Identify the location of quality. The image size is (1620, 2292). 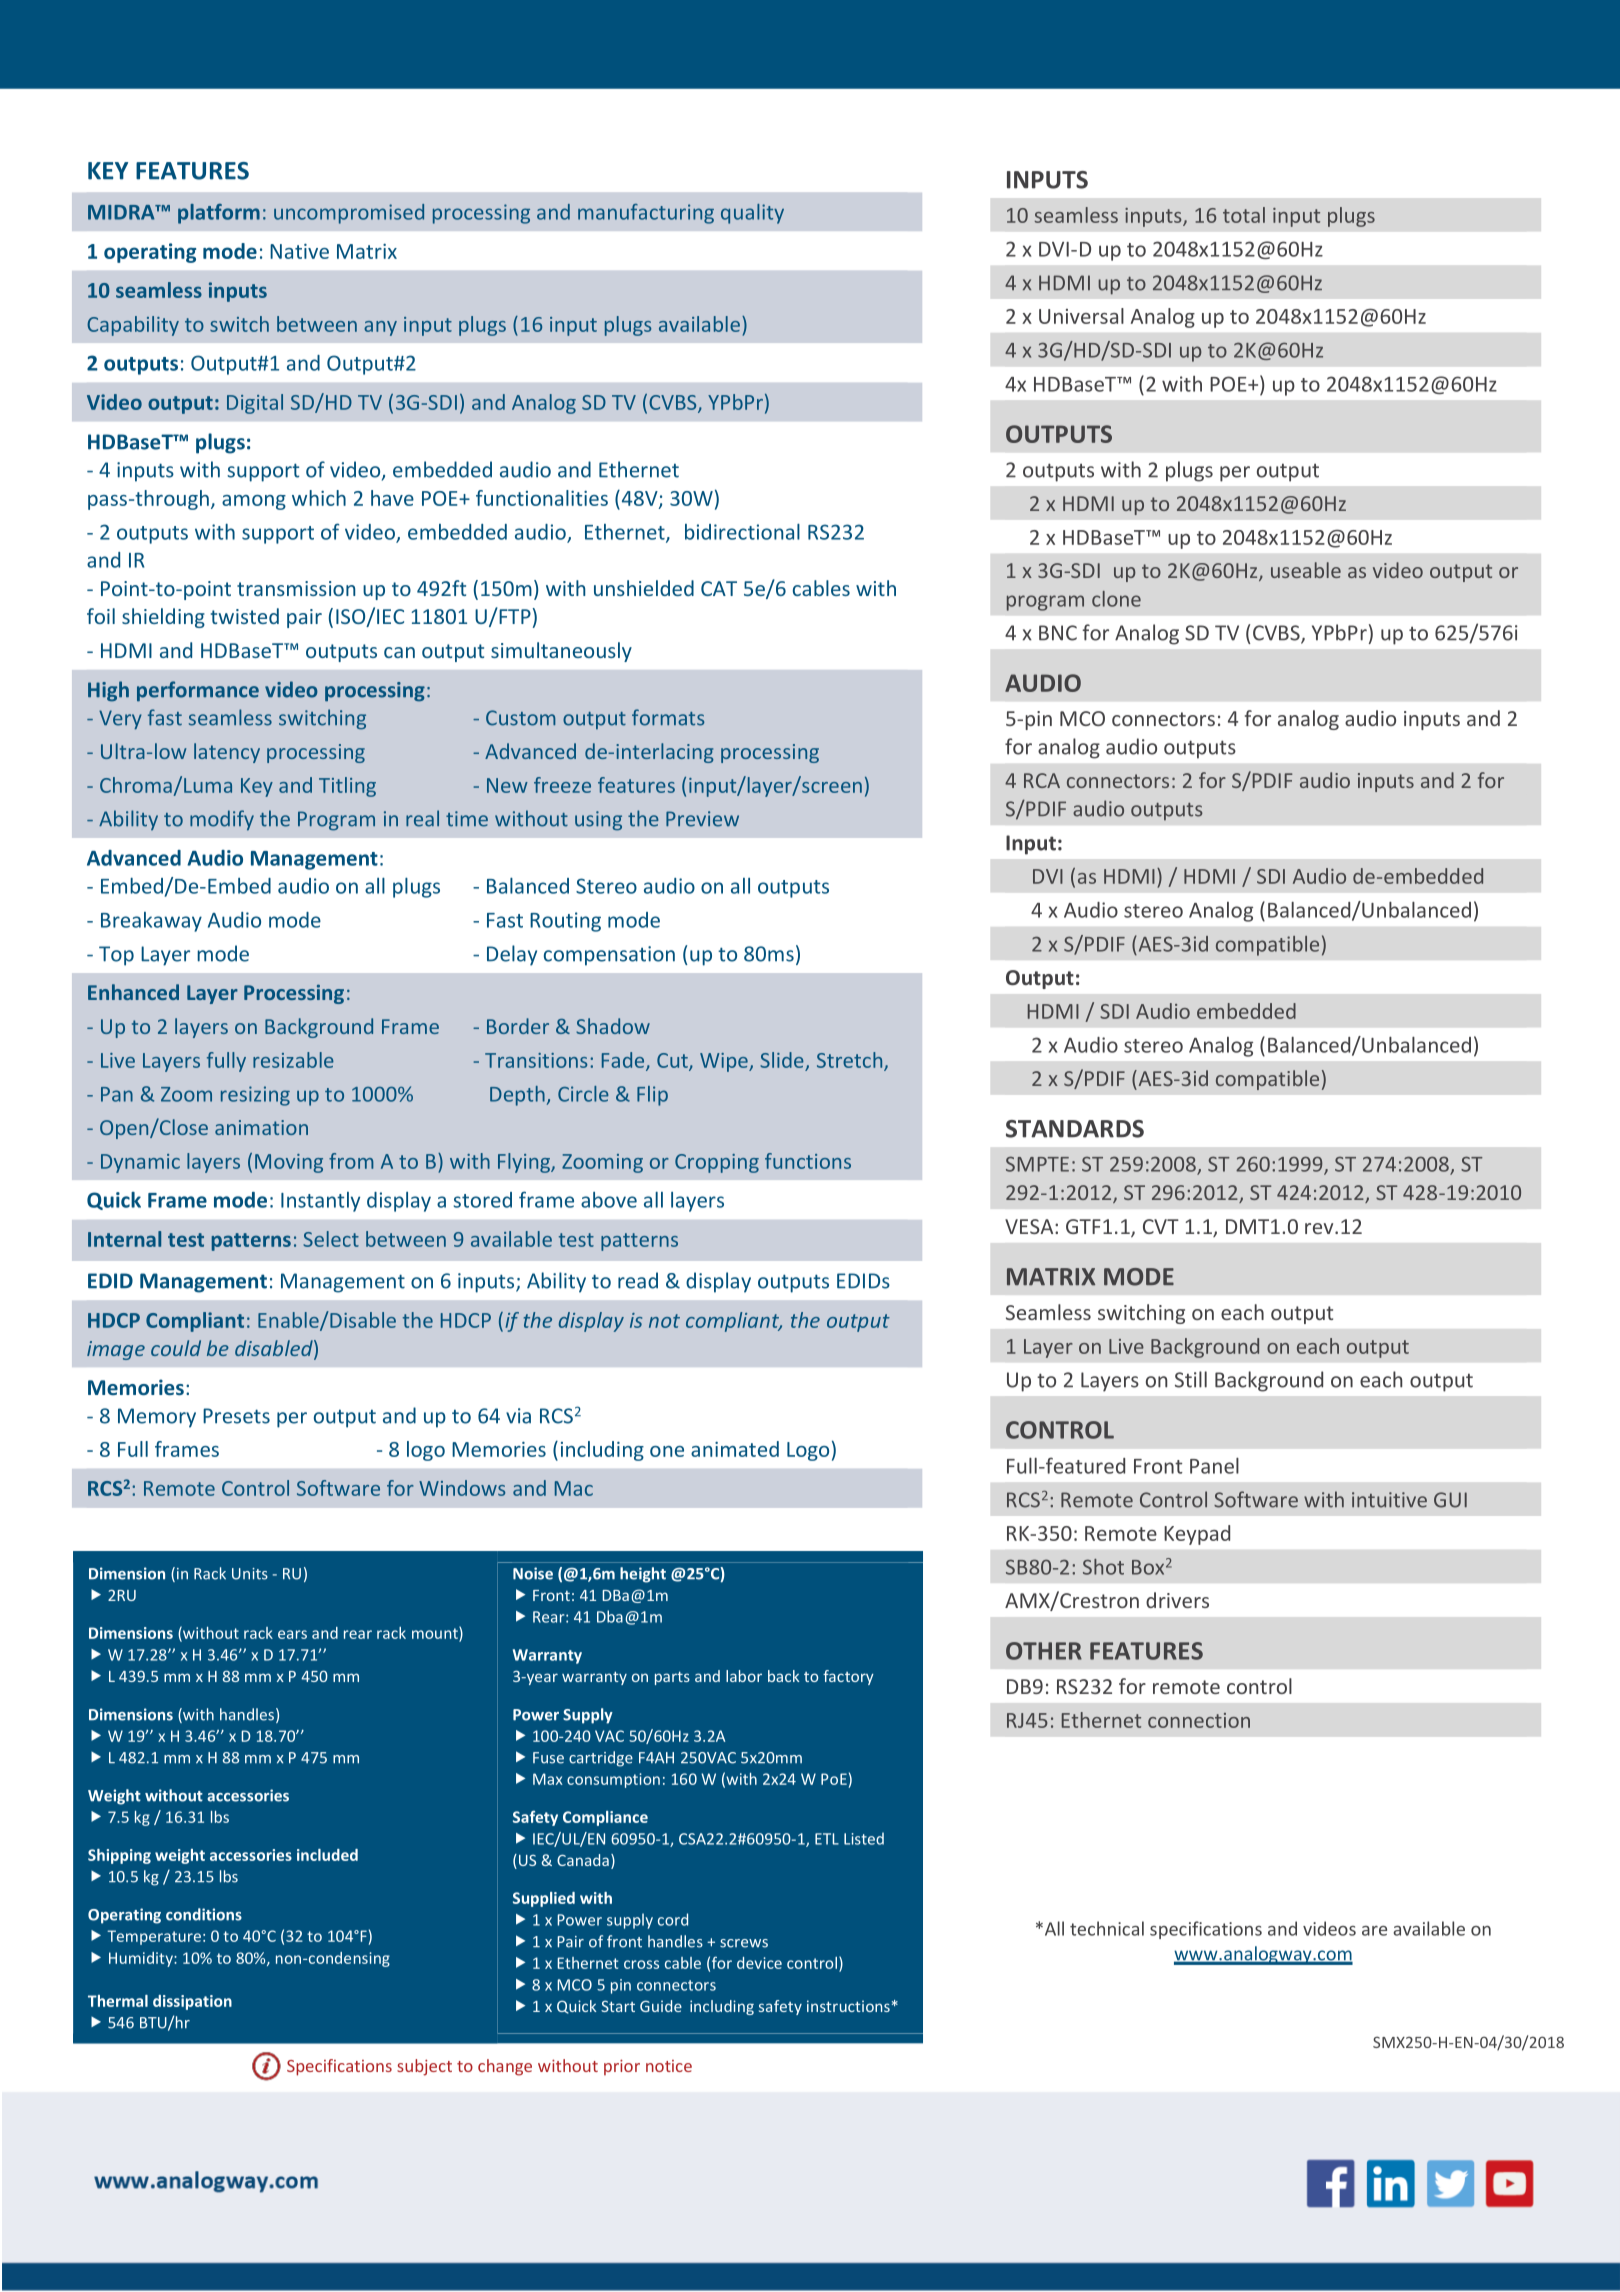
(752, 214).
